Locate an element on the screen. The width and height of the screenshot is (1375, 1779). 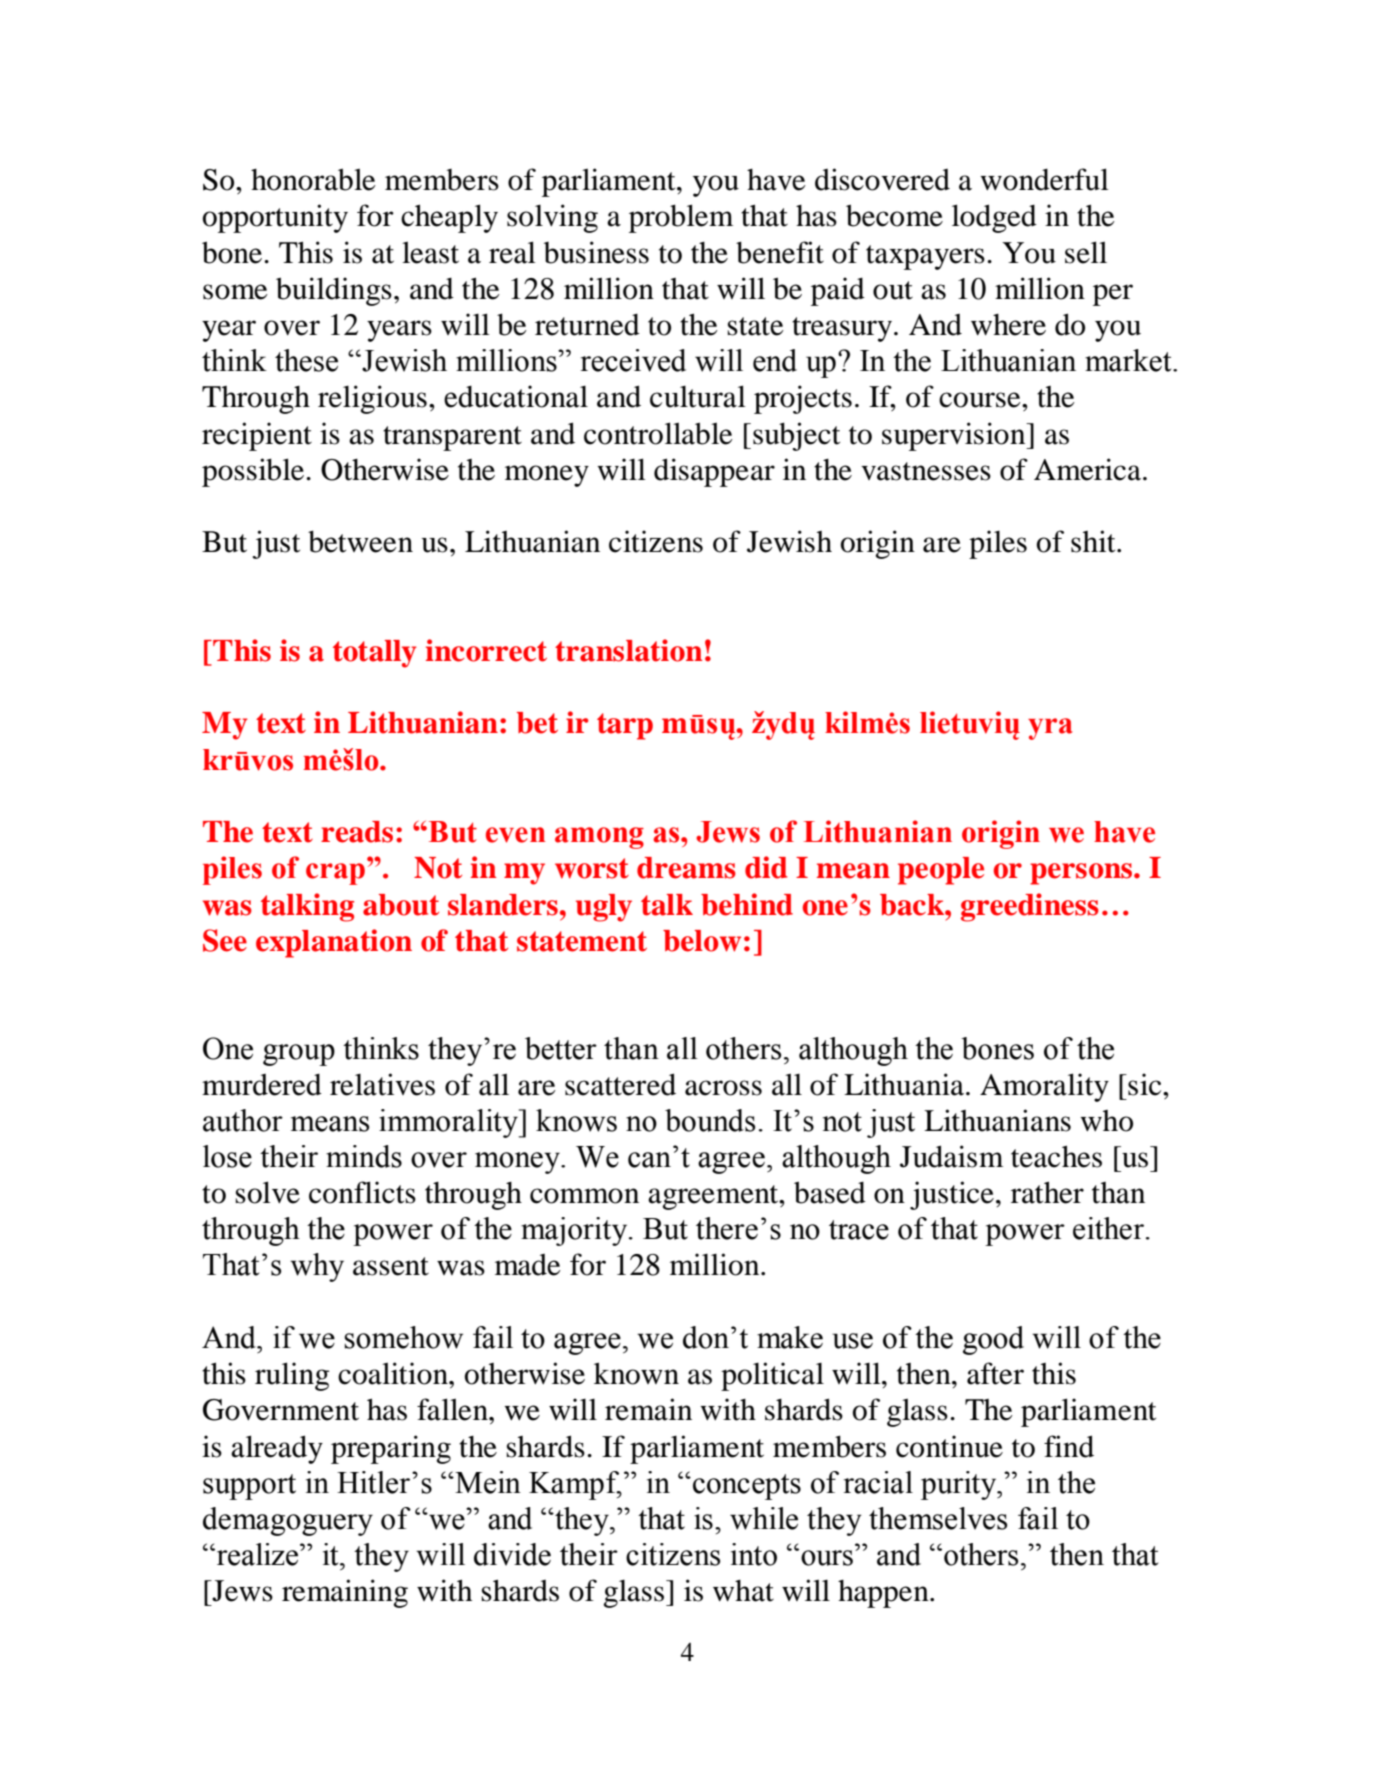
disappear is located at coordinates (714, 472).
